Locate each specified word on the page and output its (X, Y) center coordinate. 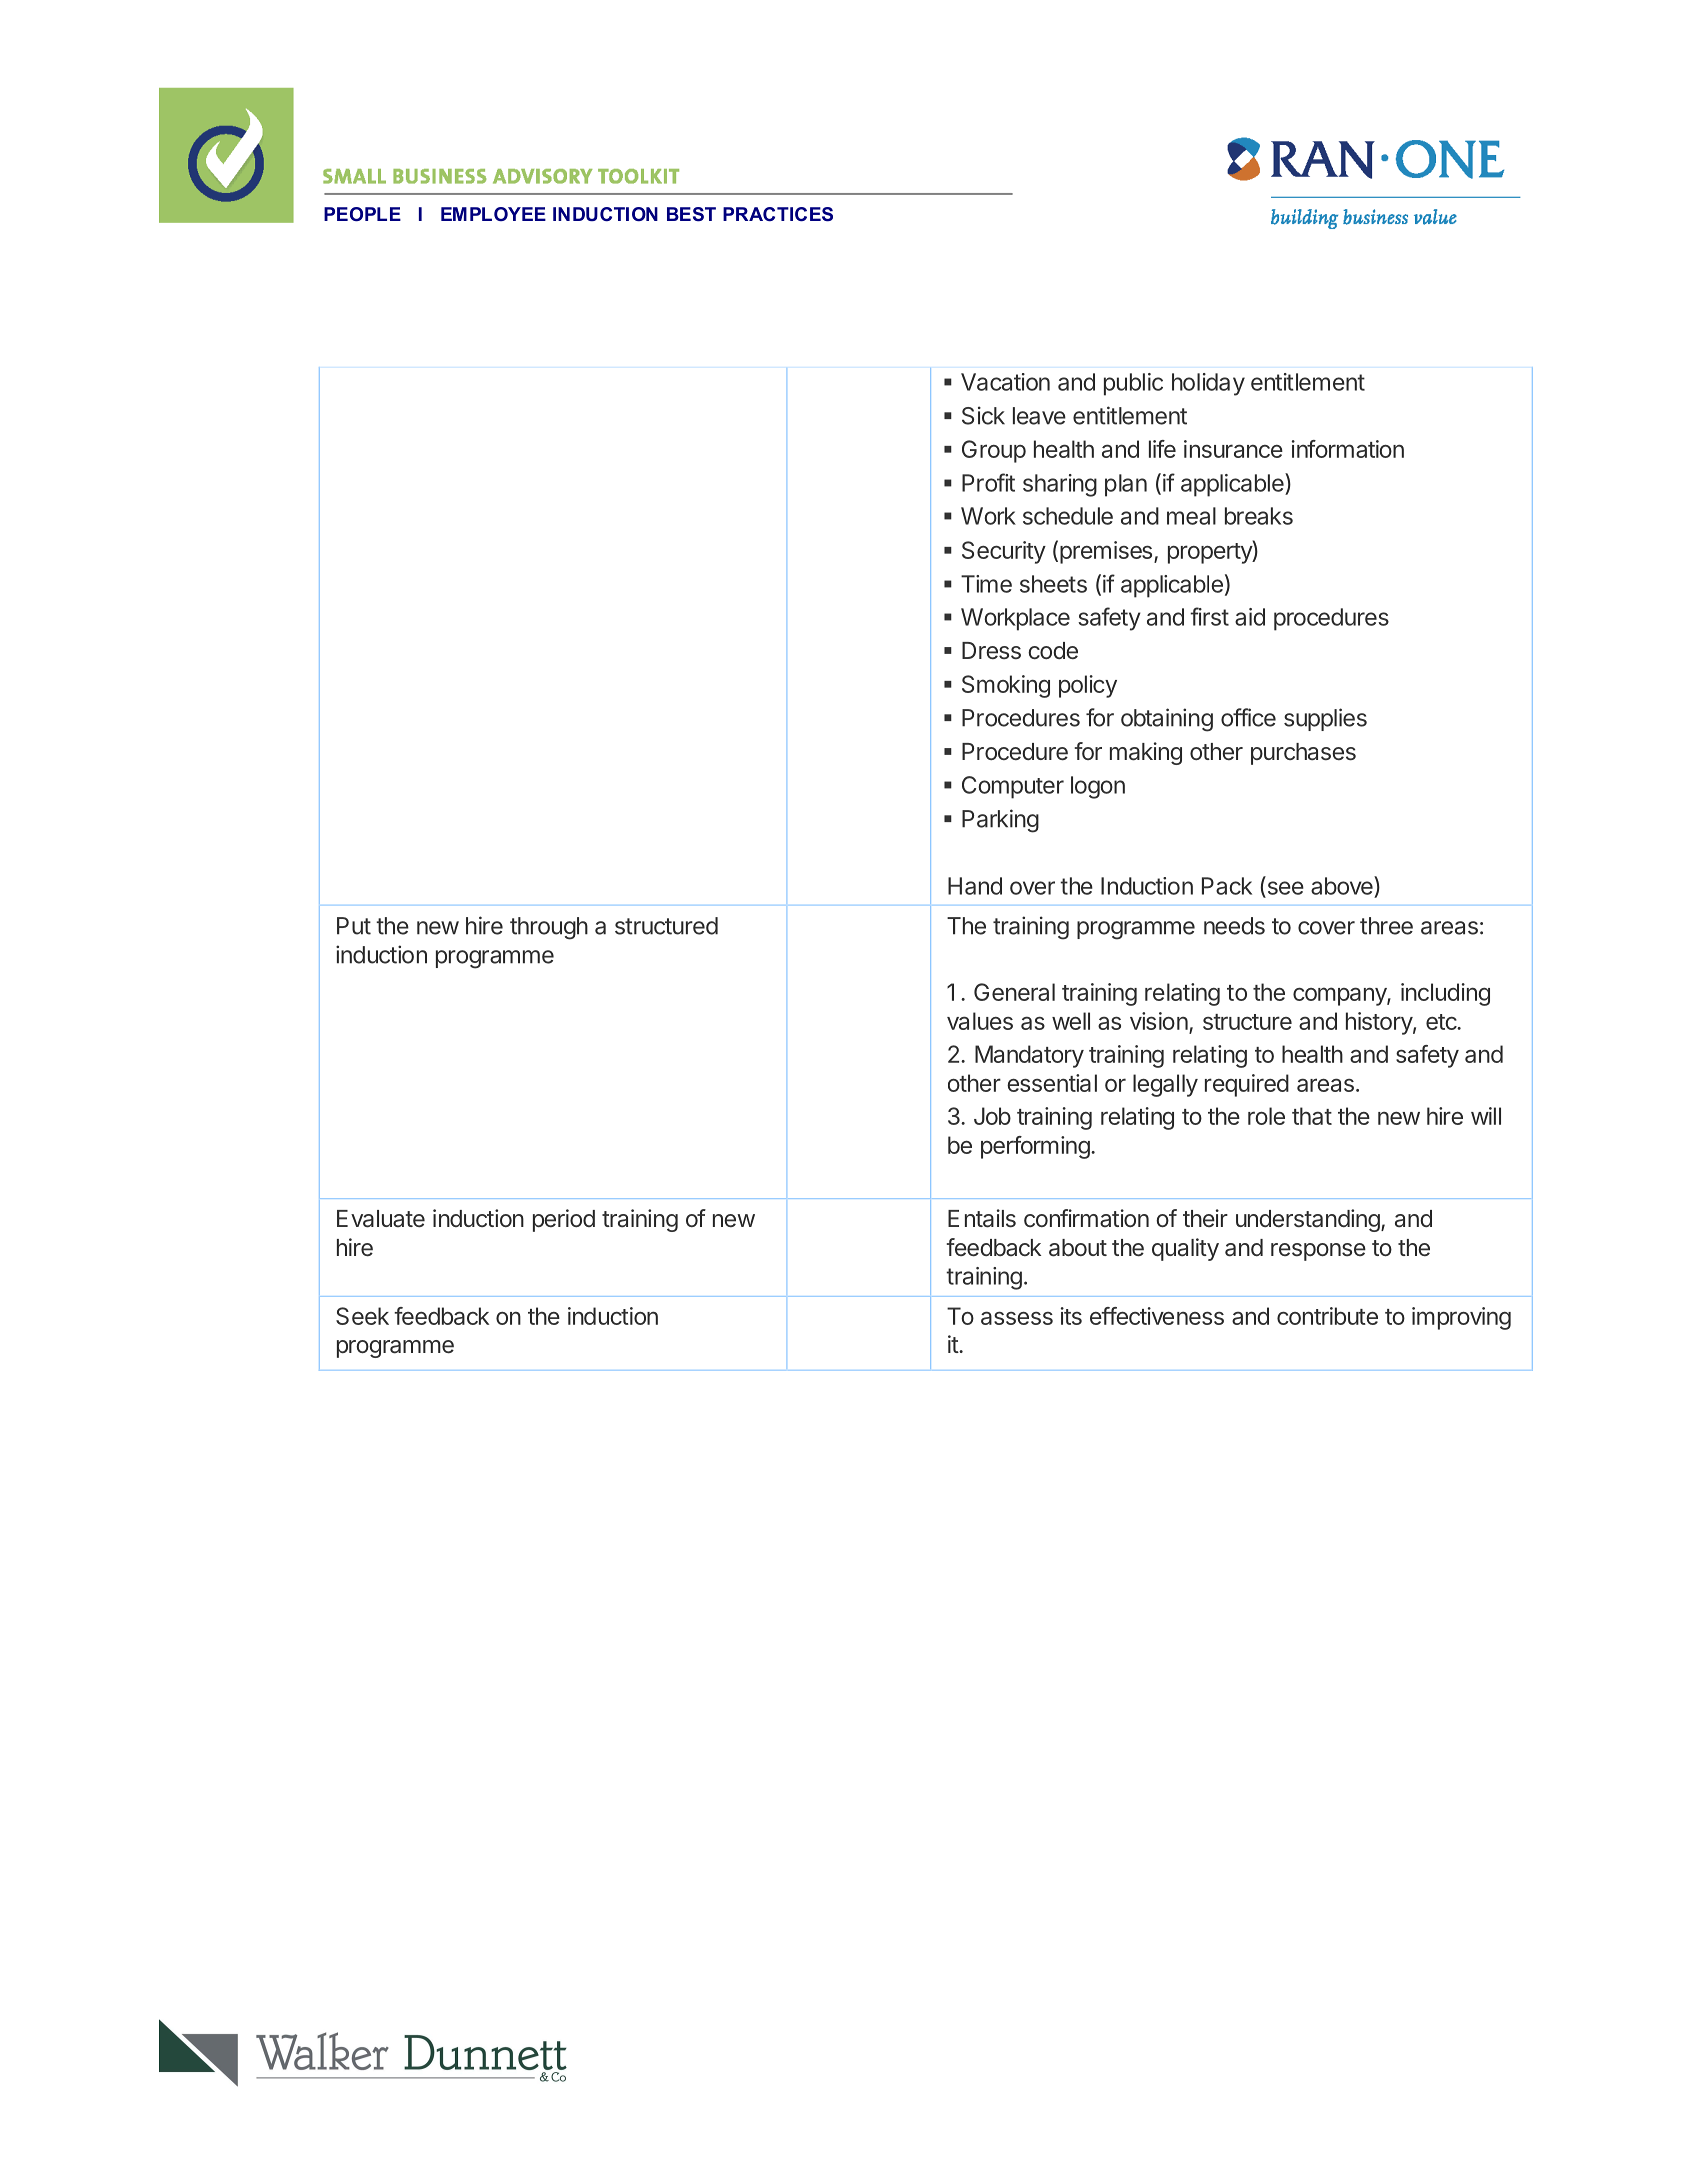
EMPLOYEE (493, 214)
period (564, 1220)
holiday (1208, 384)
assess (1017, 1318)
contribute (1327, 1316)
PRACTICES (778, 214)
